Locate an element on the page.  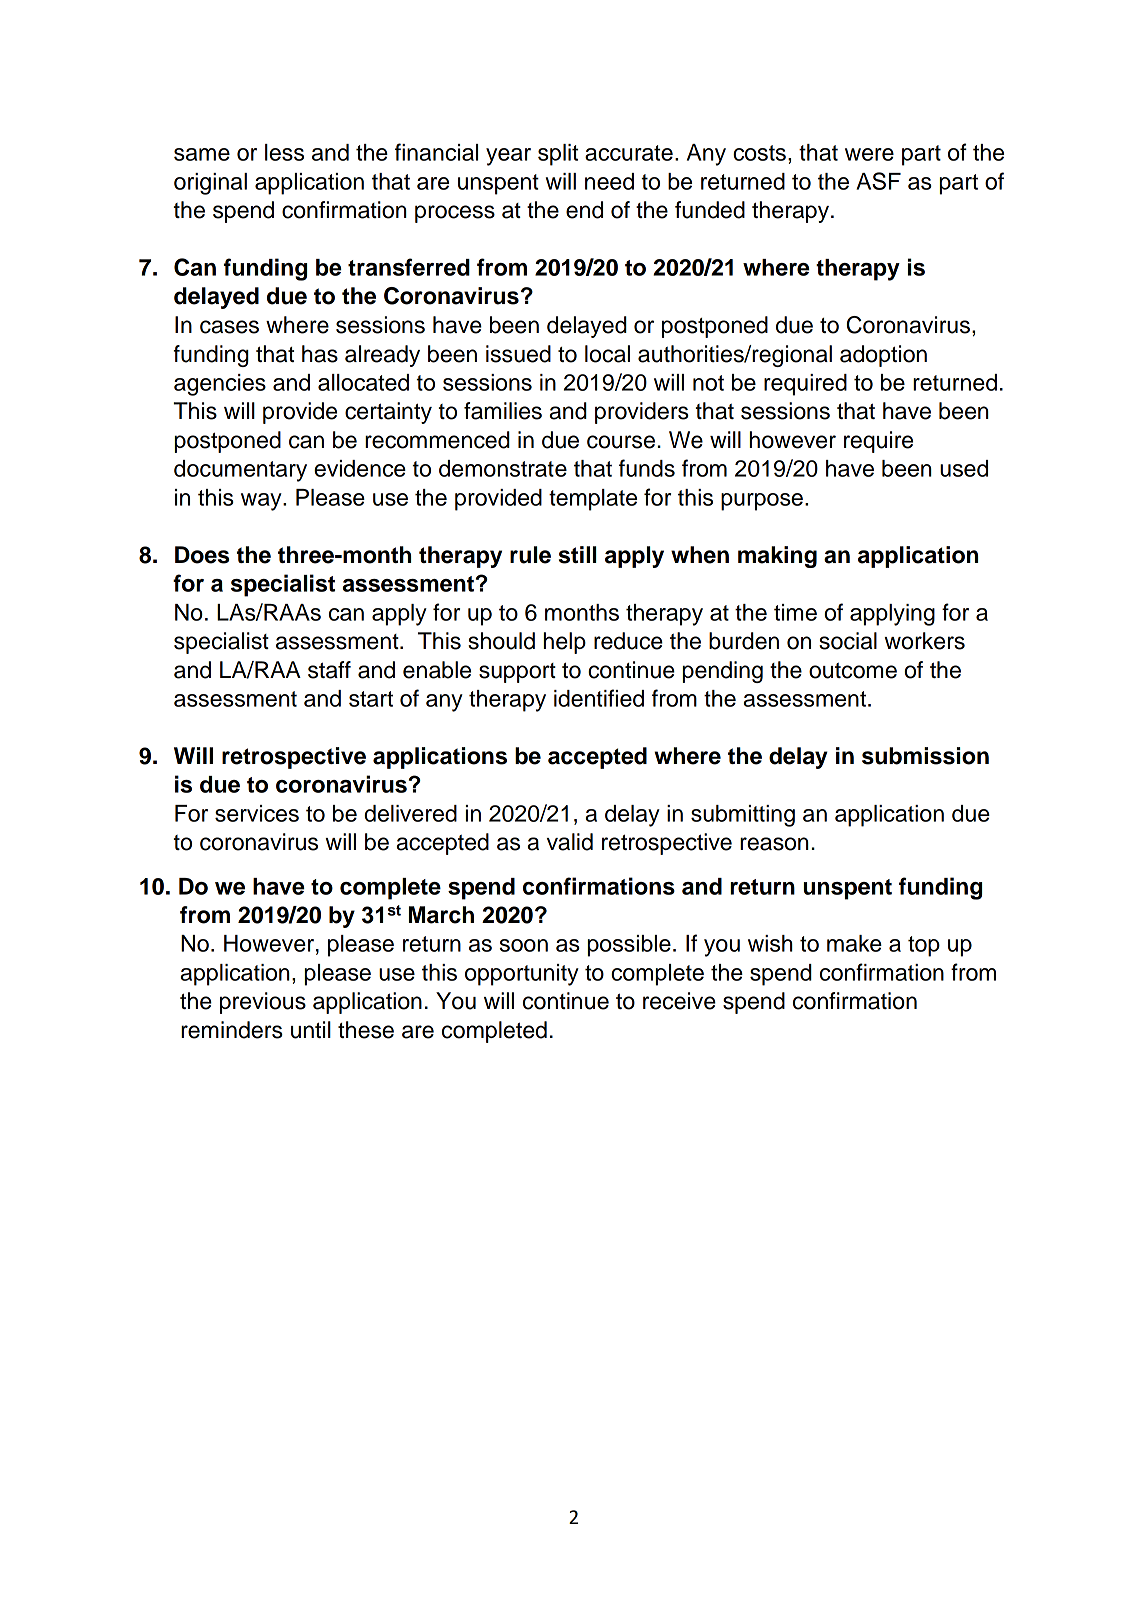
time is located at coordinates (795, 612).
